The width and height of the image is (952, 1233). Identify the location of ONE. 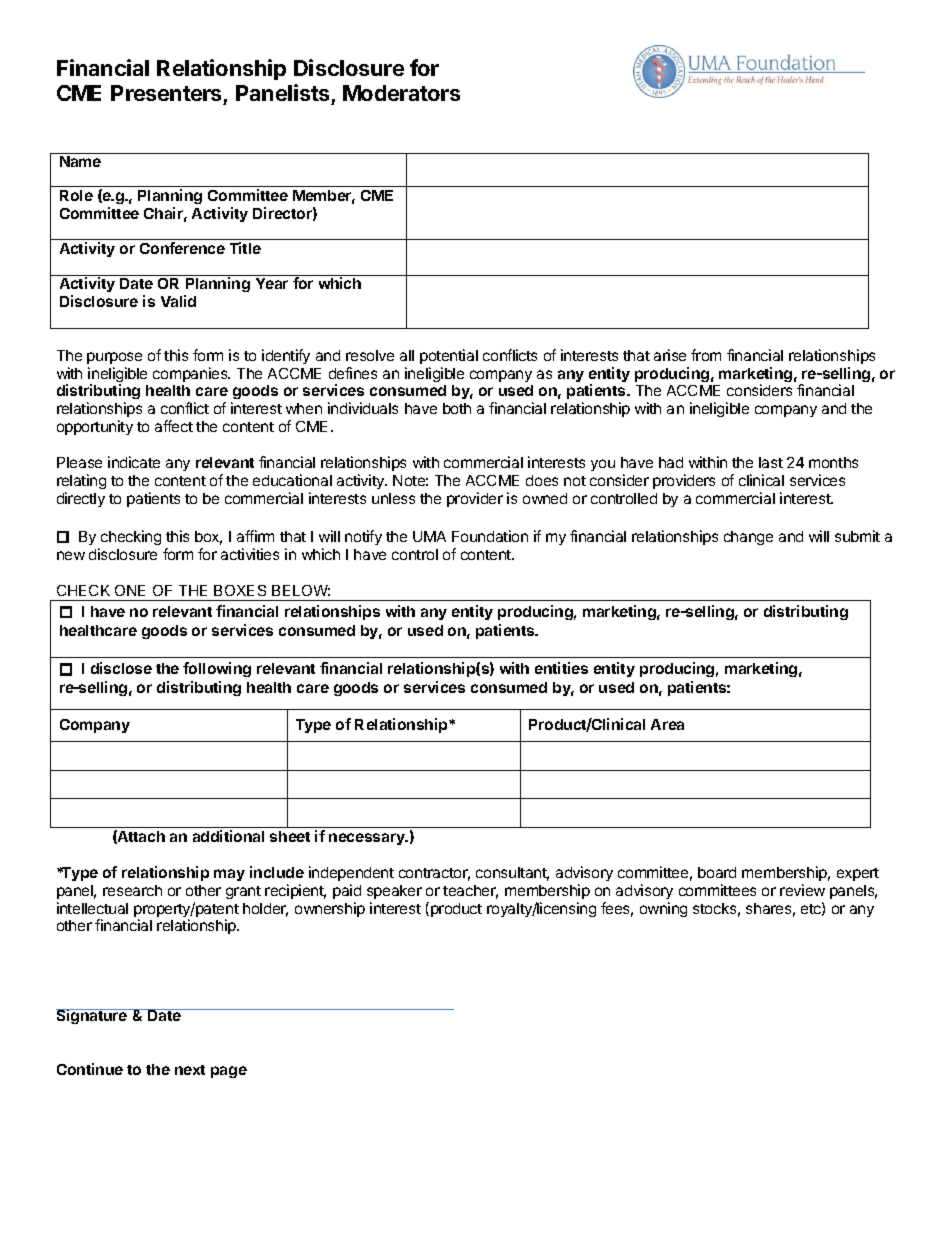
(130, 590).
